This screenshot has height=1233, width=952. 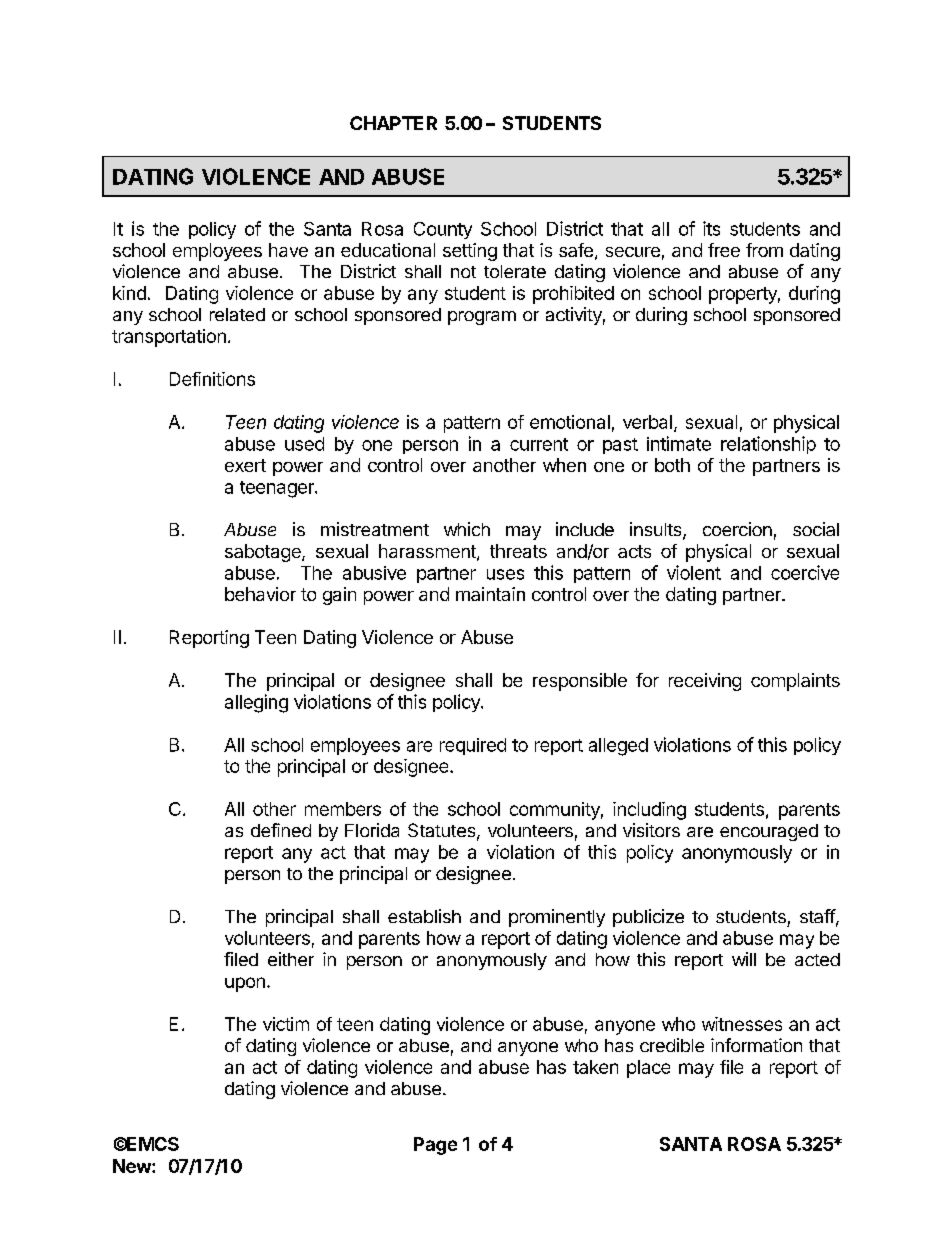 What do you see at coordinates (490, 594) in the screenshot?
I see `maintain` at bounding box center [490, 594].
